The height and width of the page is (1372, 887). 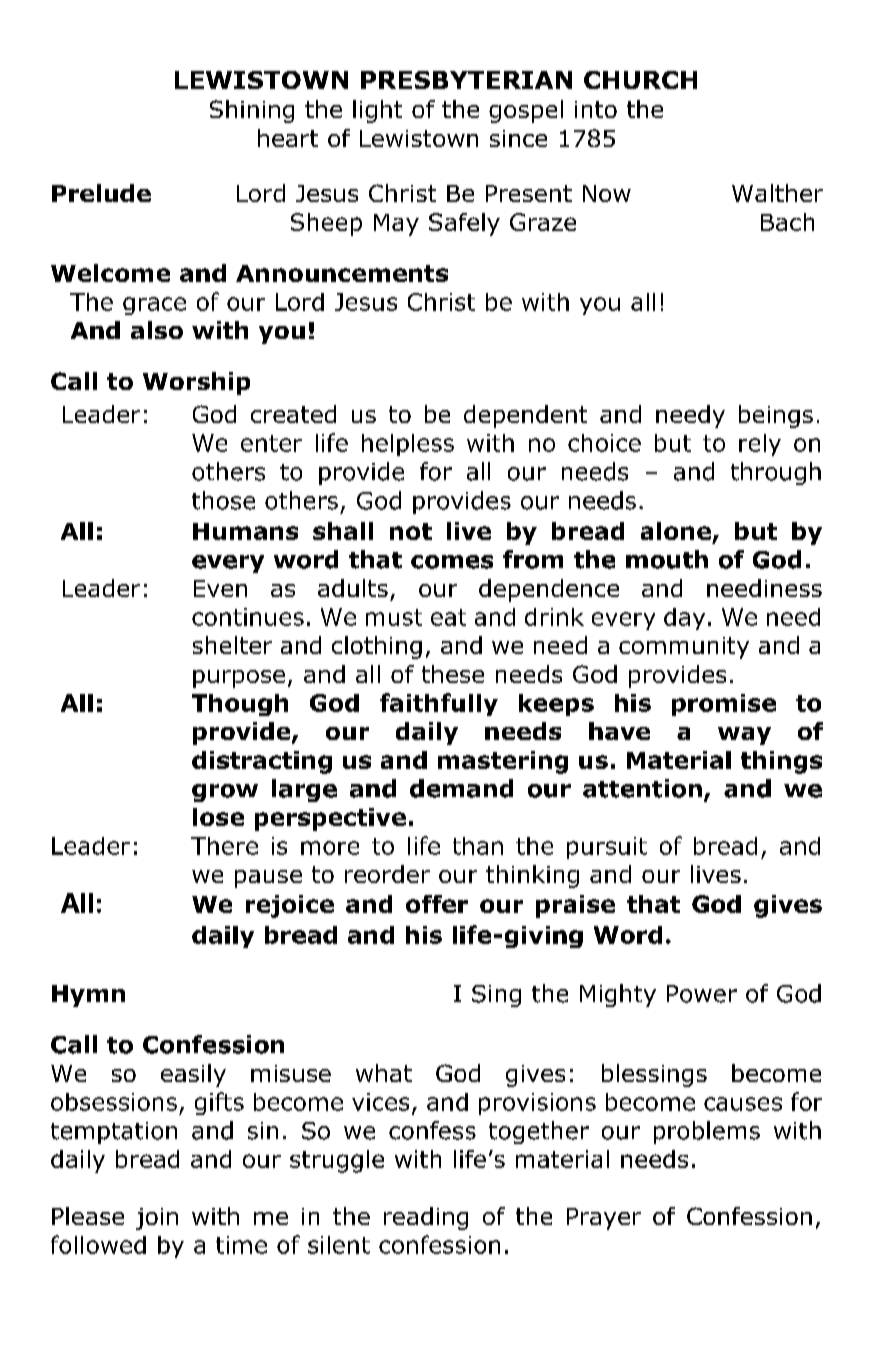 What do you see at coordinates (232, 645) in the page?
I see `shelter` at bounding box center [232, 645].
